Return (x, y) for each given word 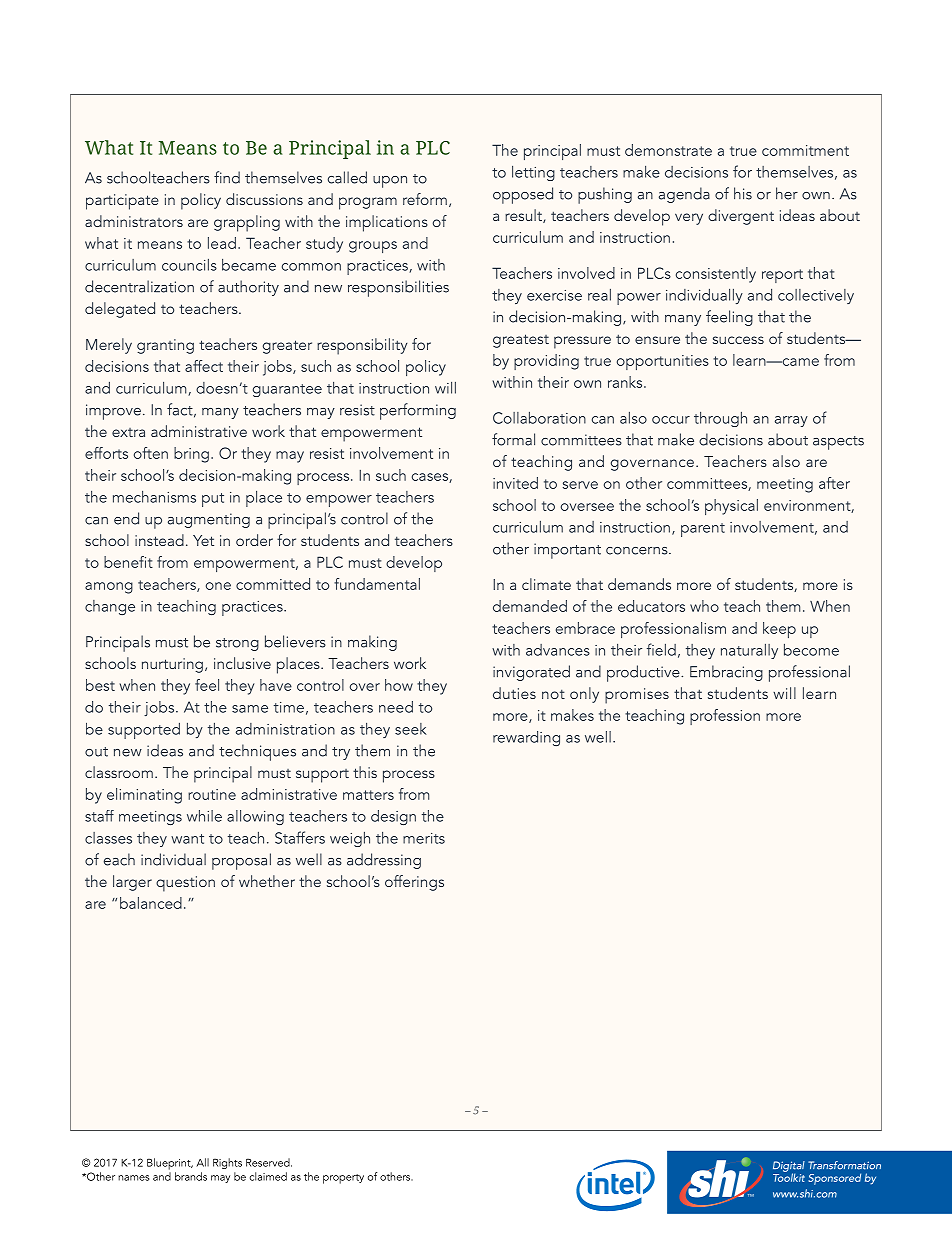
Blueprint (170, 1164)
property (343, 1179)
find (227, 177)
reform (425, 199)
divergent (741, 217)
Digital (789, 1167)
